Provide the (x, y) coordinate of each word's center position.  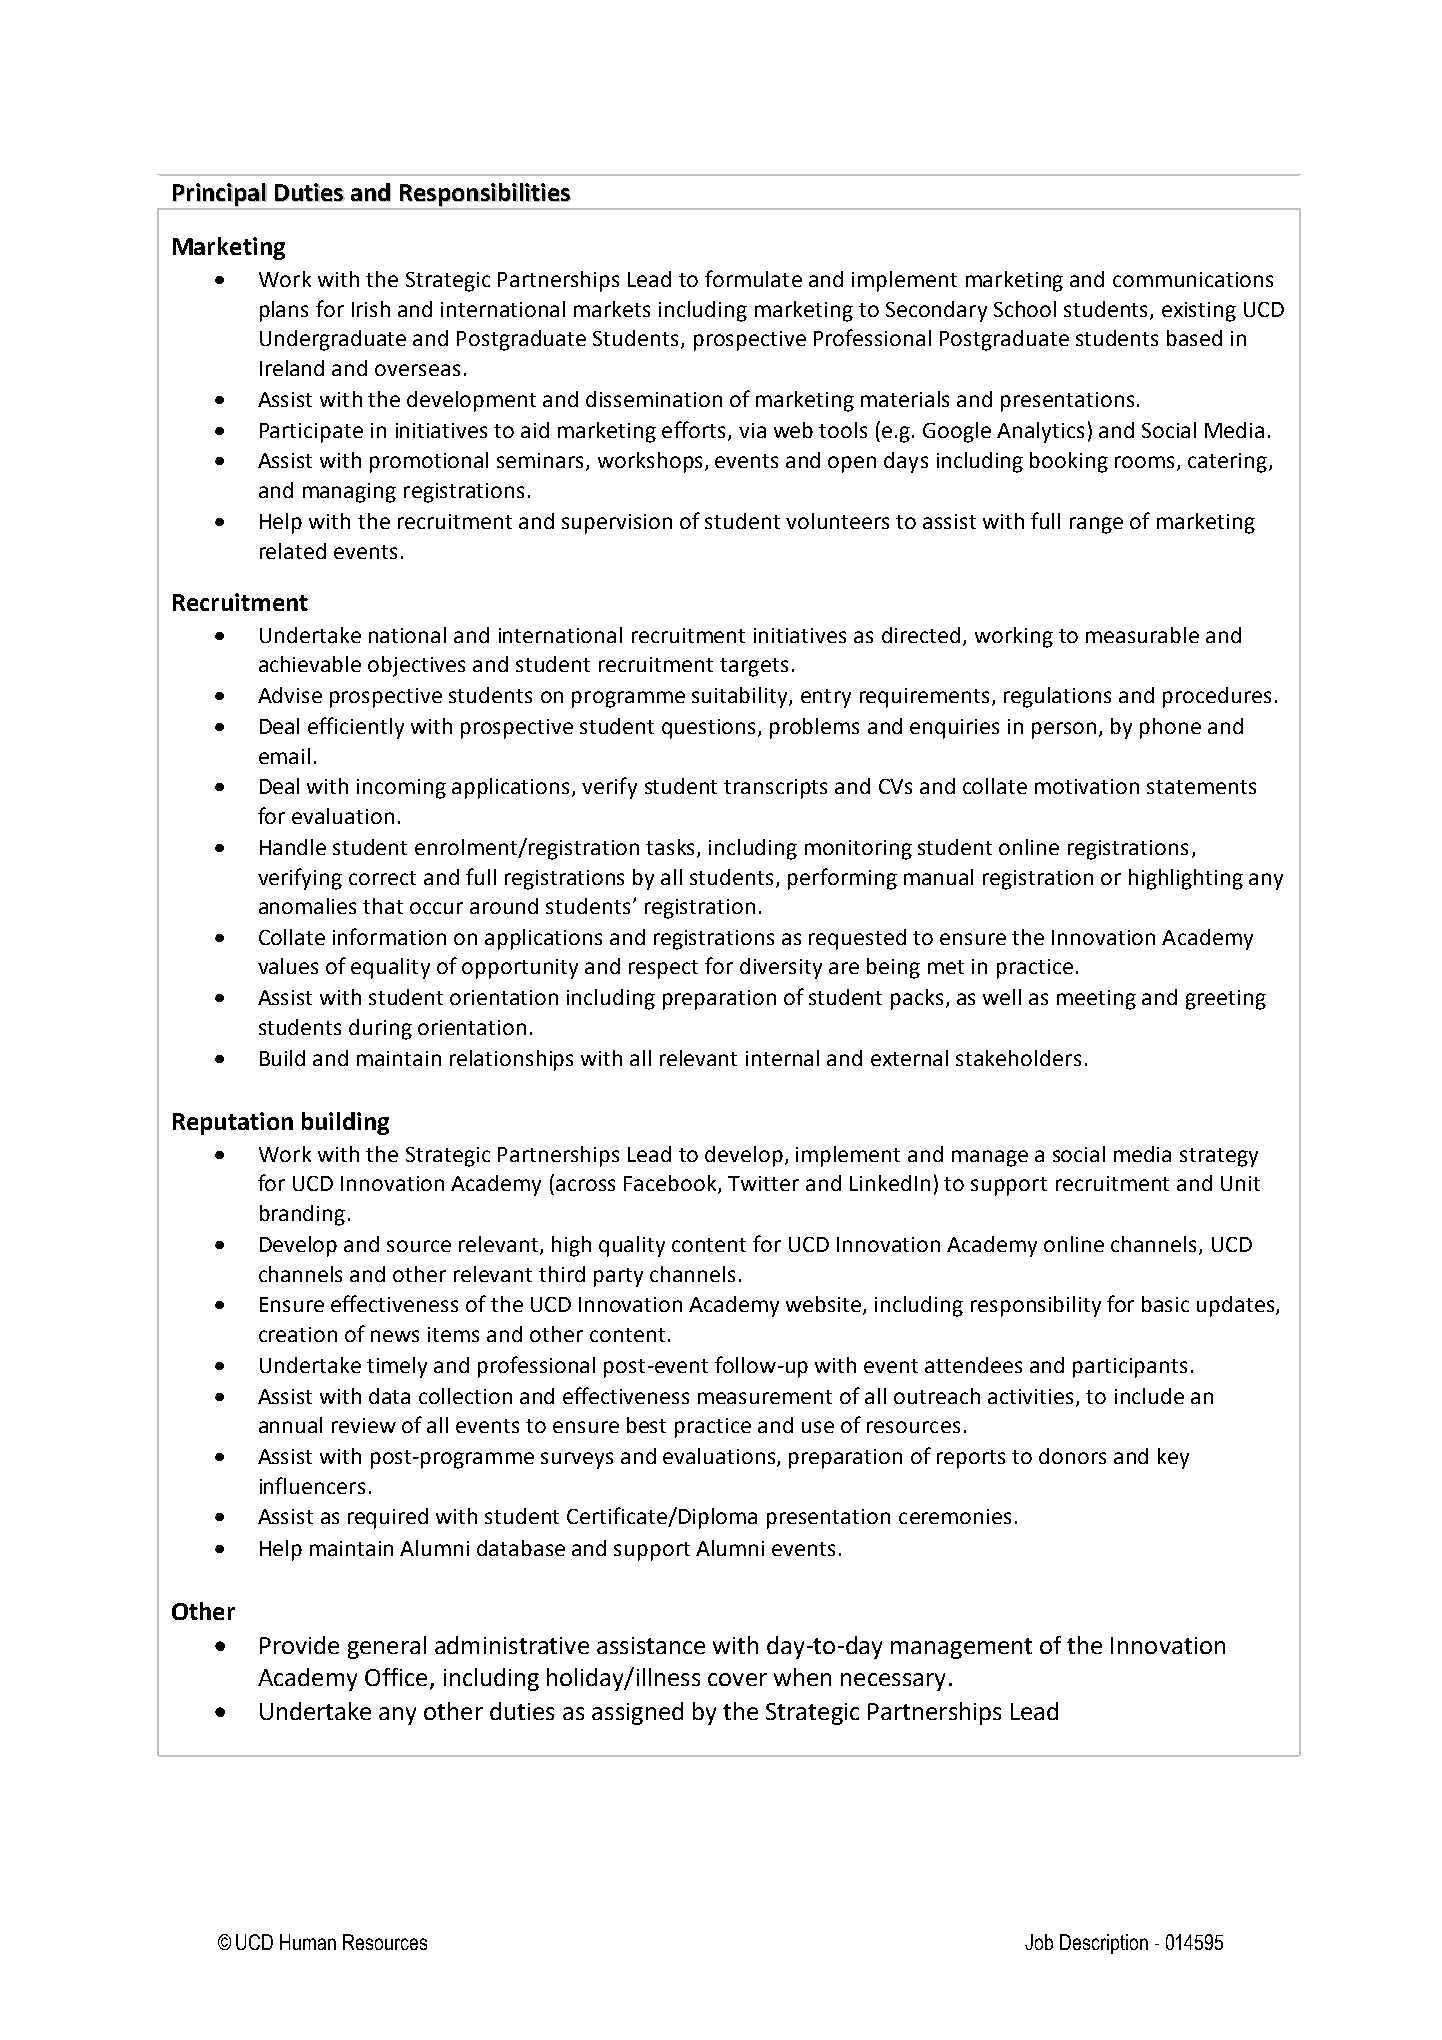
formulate (753, 278)
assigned (637, 1713)
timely (397, 1367)
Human (308, 1942)
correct (382, 878)
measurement (765, 1397)
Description (1104, 1944)
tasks (672, 848)
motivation (1087, 786)
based (1194, 338)
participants (1130, 1368)
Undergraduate (333, 340)
